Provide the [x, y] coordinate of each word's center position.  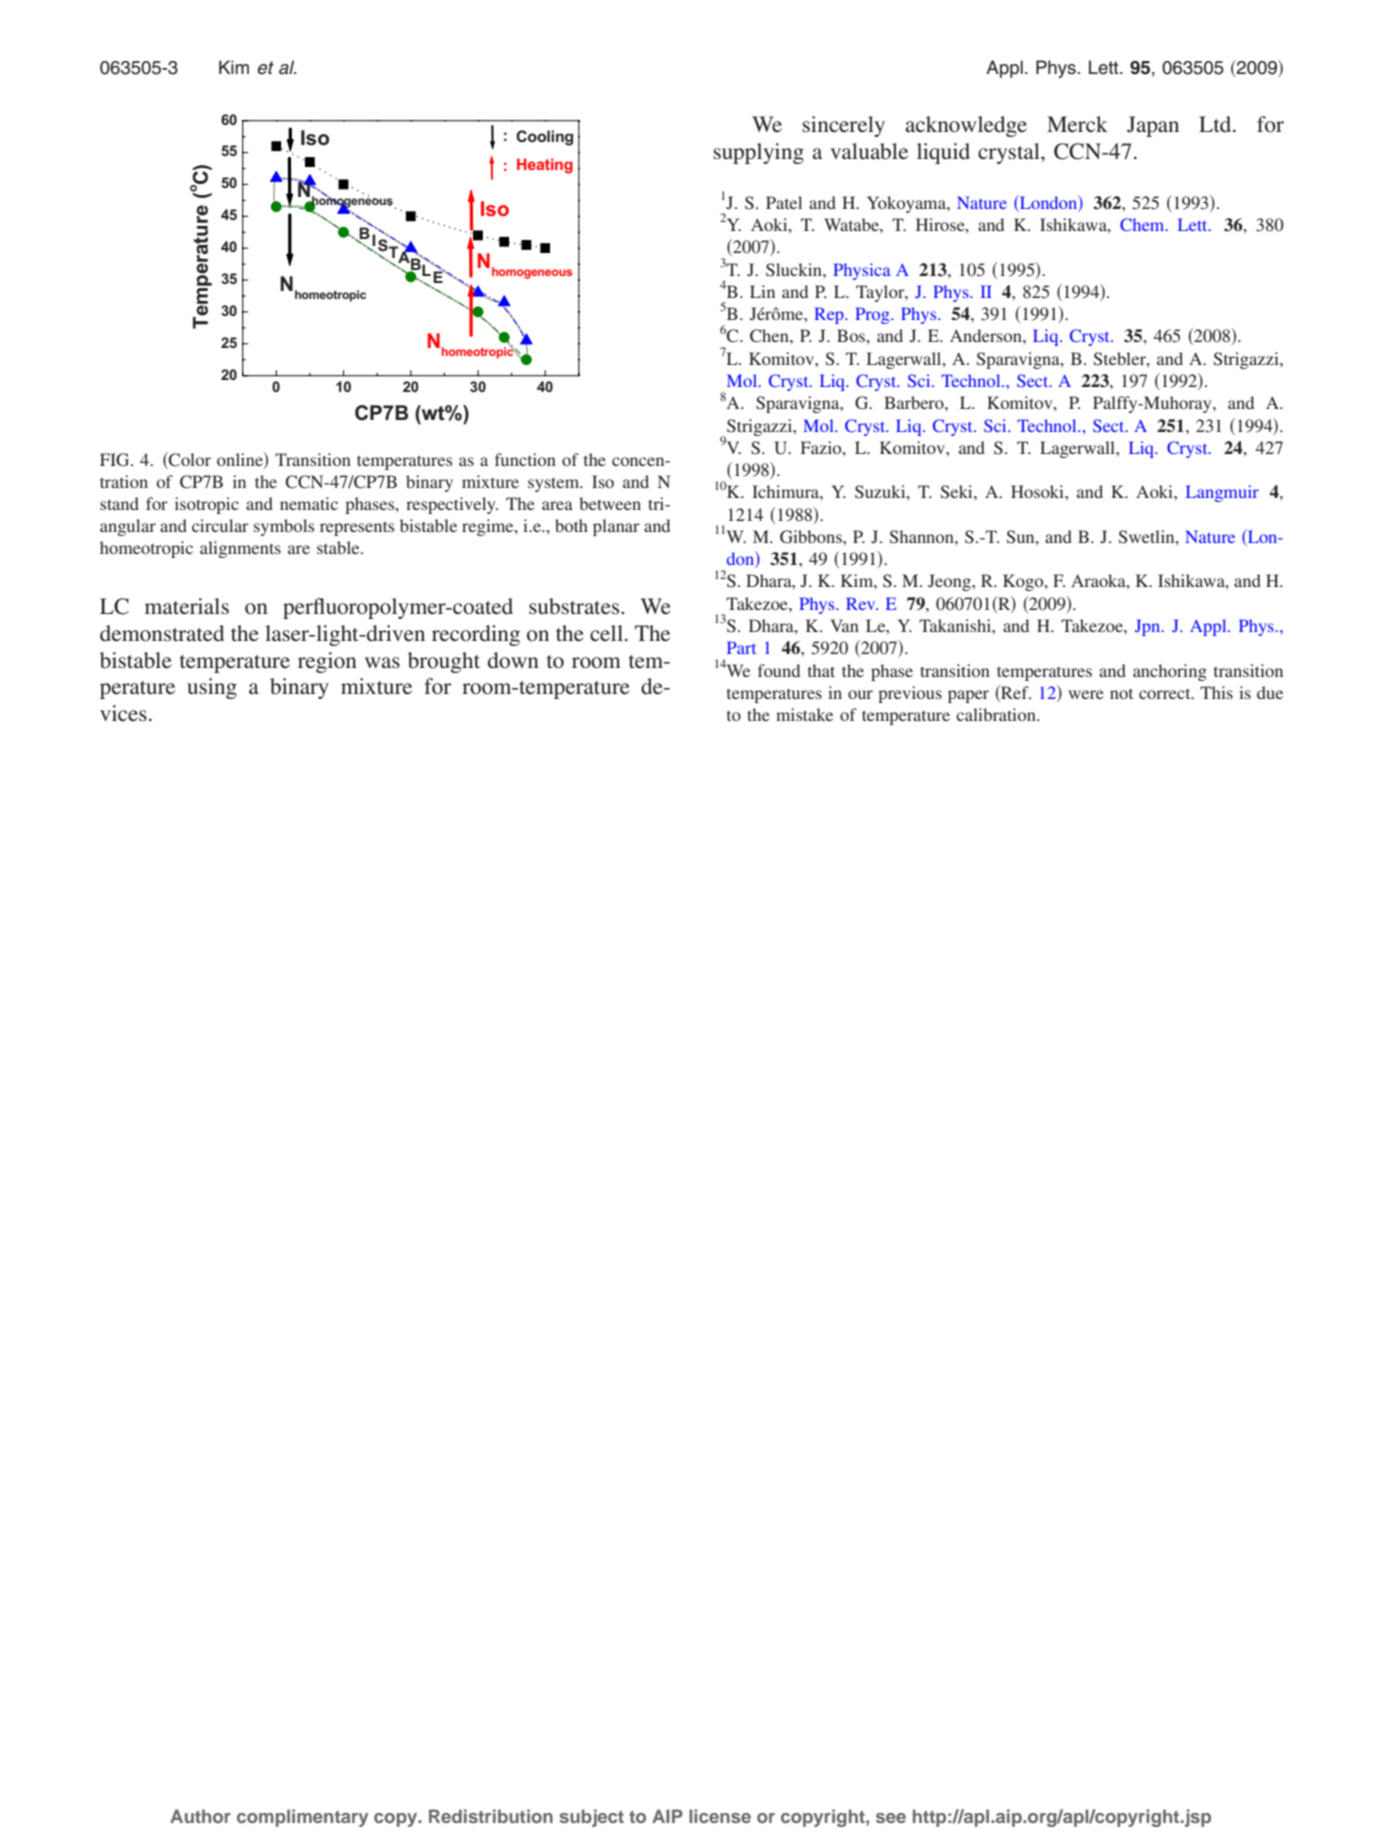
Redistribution [491, 1816]
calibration [997, 714]
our [860, 694]
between [610, 503]
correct [1166, 694]
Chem [1143, 224]
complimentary [302, 1818]
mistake [804, 714]
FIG [116, 460]
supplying [758, 153]
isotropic [207, 505]
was [382, 662]
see [891, 1818]
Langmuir [1222, 493]
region [327, 662]
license [720, 1816]
